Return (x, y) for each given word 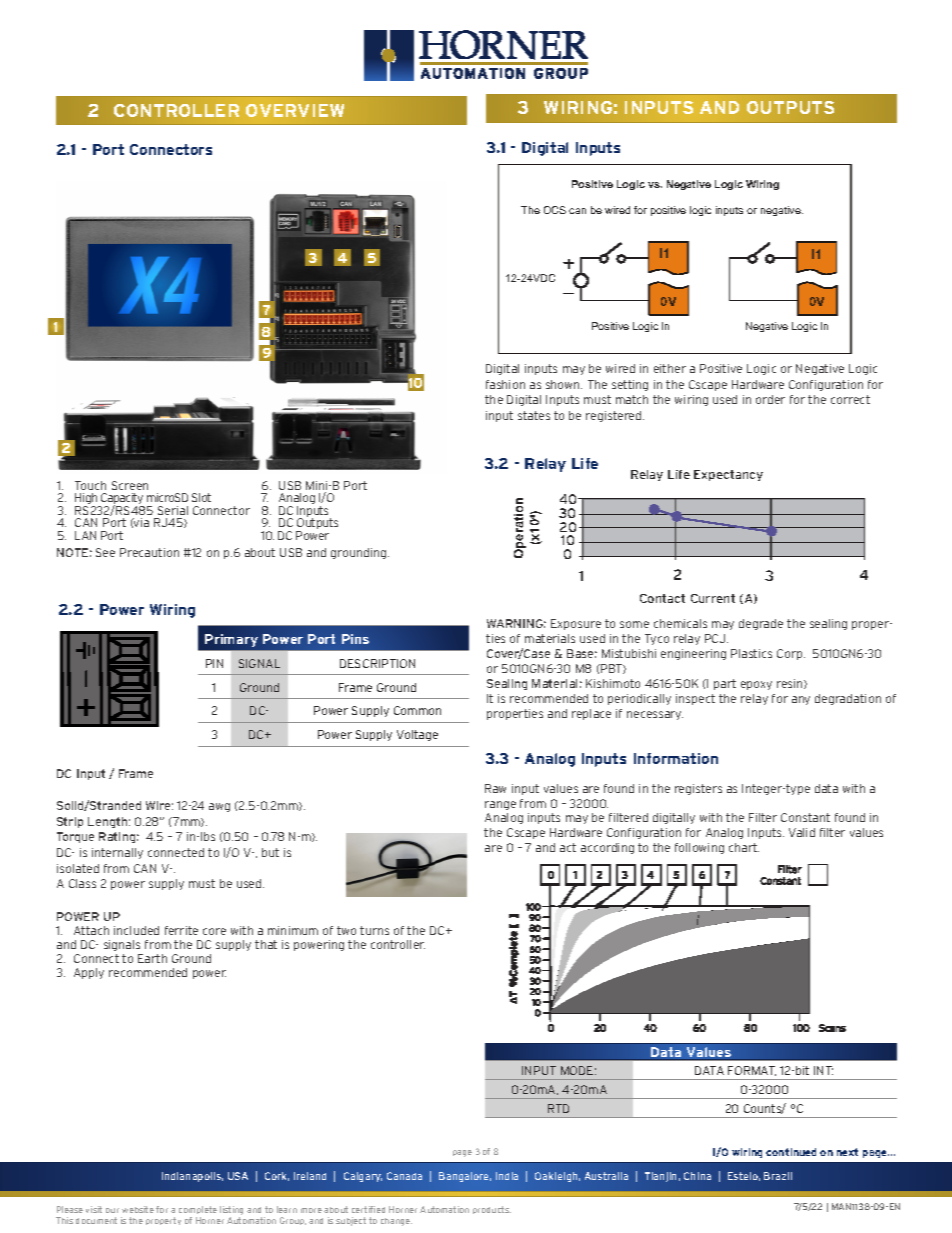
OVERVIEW (295, 110)
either (670, 368)
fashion (505, 384)
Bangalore (465, 1177)
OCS (555, 210)
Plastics (751, 653)
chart (744, 847)
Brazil (778, 1176)
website (138, 1209)
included (136, 930)
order (770, 399)
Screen (130, 485)
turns (374, 930)
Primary (231, 640)
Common (417, 710)
